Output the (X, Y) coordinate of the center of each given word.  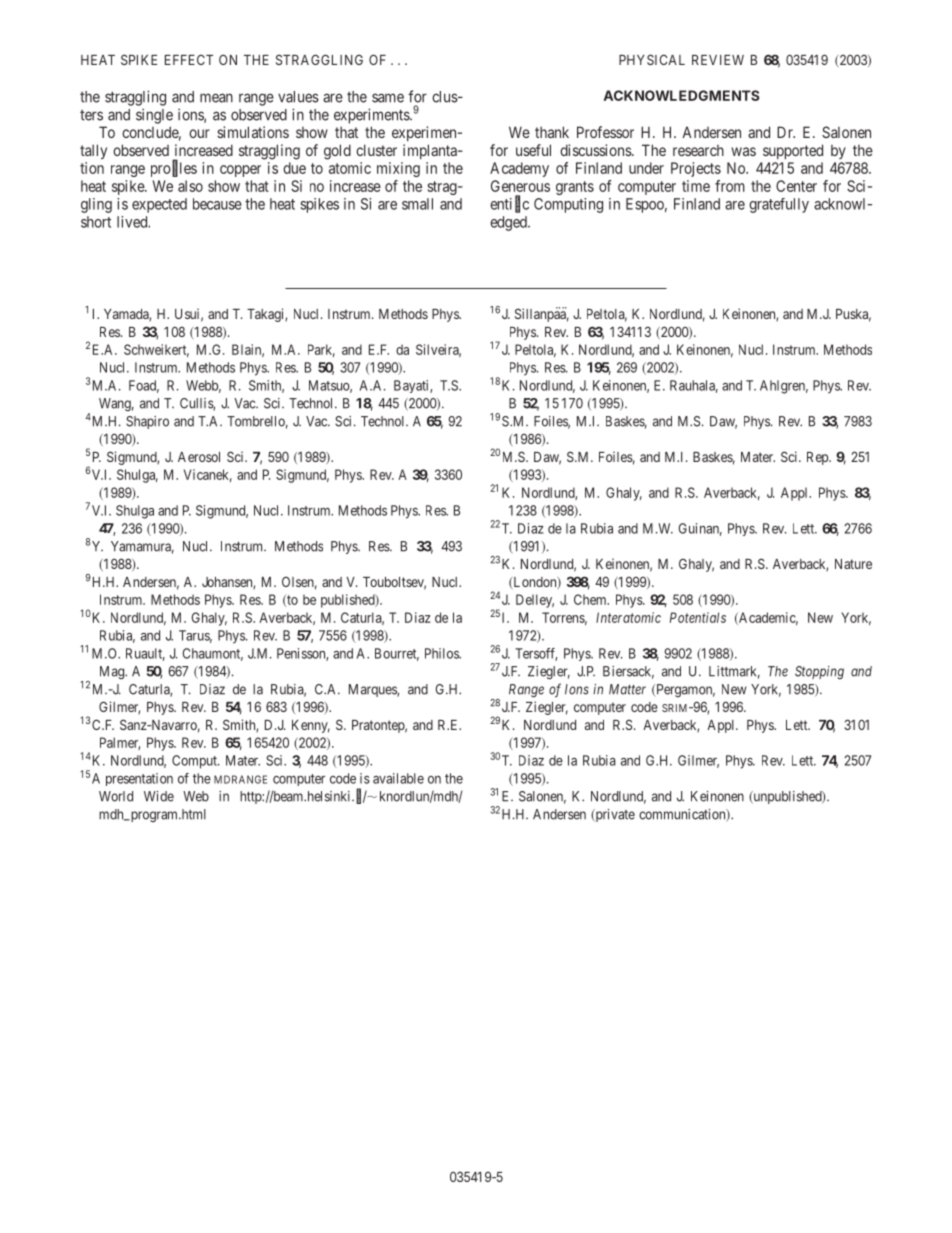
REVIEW (718, 60)
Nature (853, 564)
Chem (591, 599)
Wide (159, 796)
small (417, 204)
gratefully (779, 205)
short (96, 222)
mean (216, 98)
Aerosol (199, 457)
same (388, 98)
